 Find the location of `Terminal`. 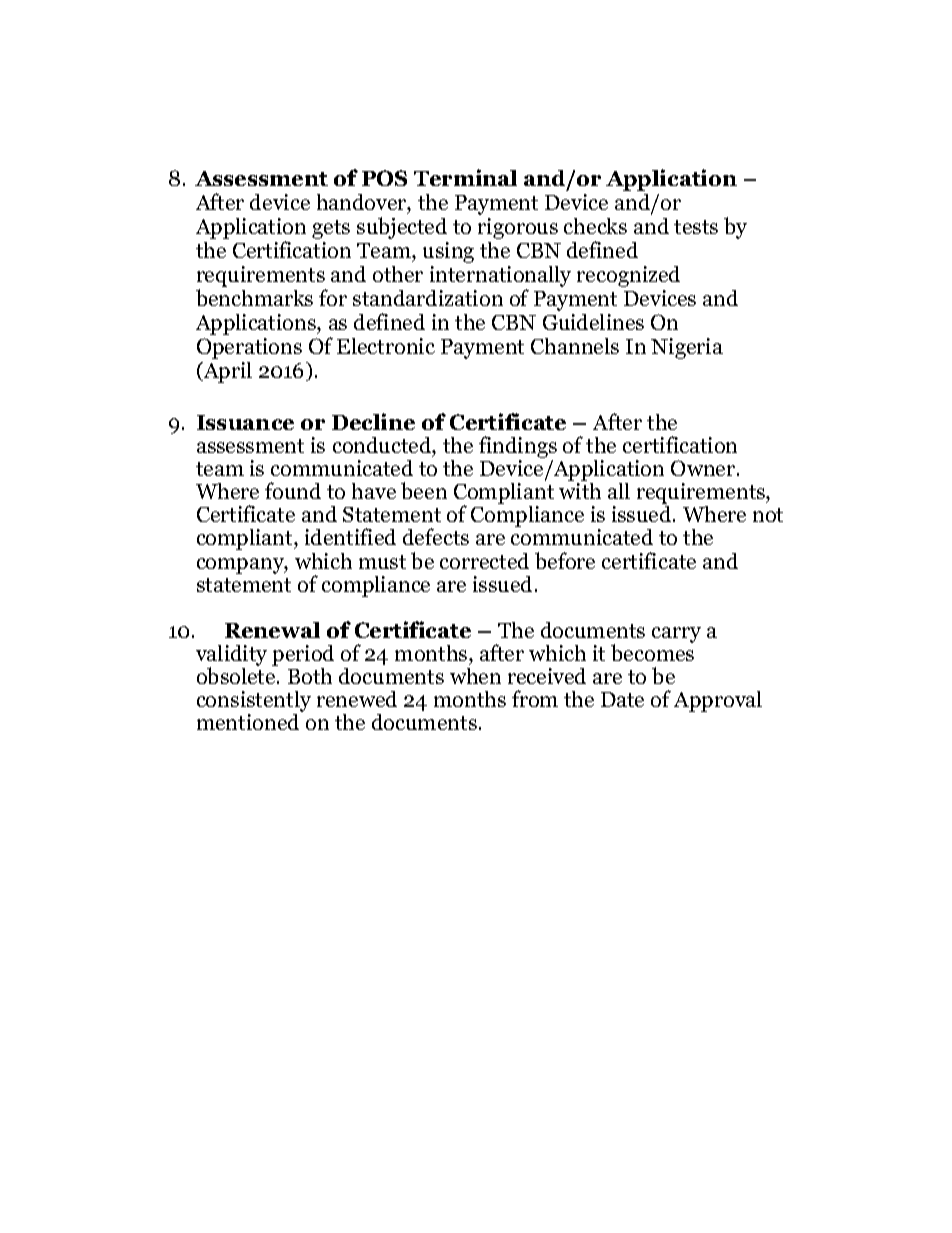

Terminal is located at coordinates (465, 177).
